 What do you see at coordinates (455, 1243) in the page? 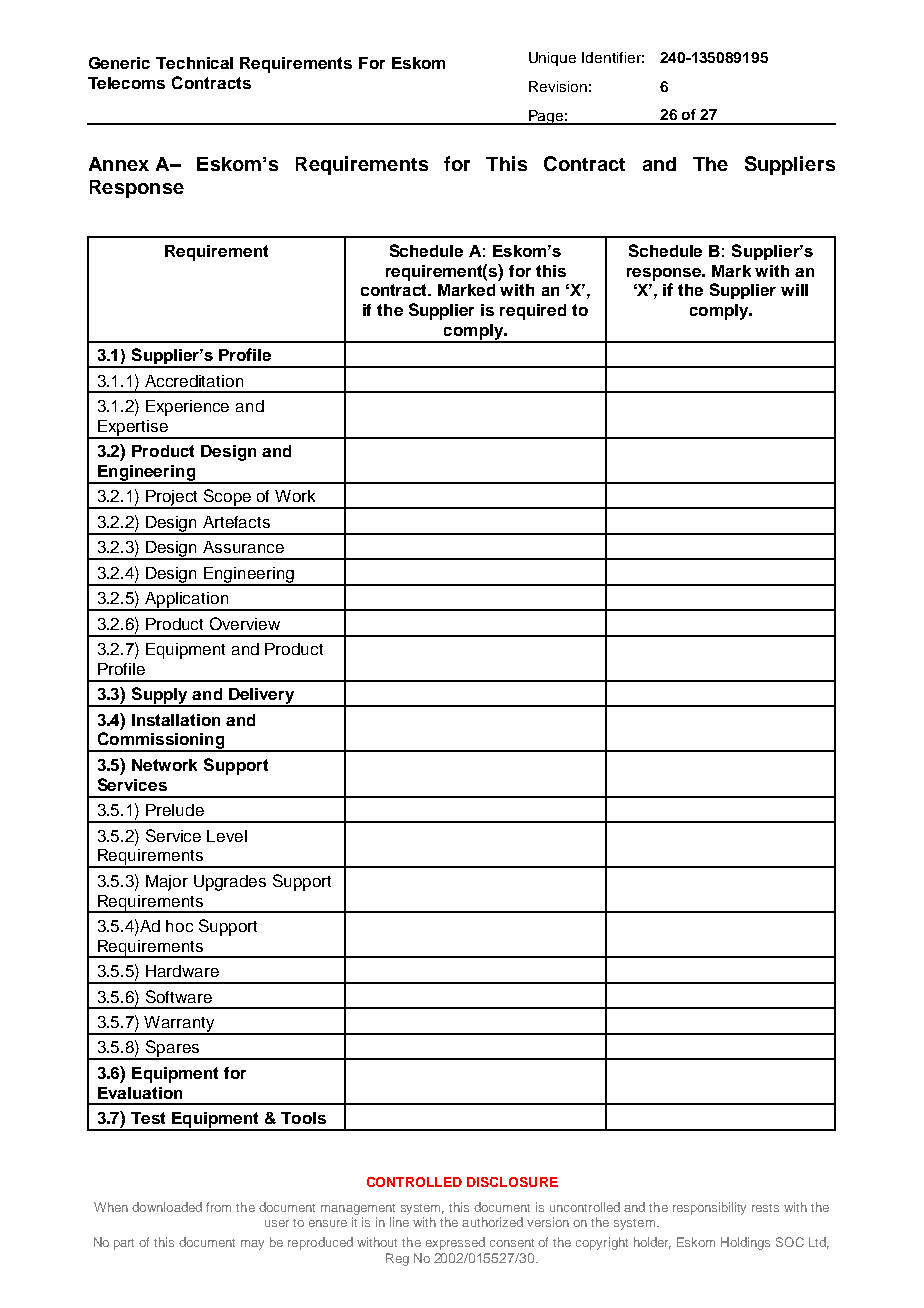
I see `expressed` at bounding box center [455, 1243].
